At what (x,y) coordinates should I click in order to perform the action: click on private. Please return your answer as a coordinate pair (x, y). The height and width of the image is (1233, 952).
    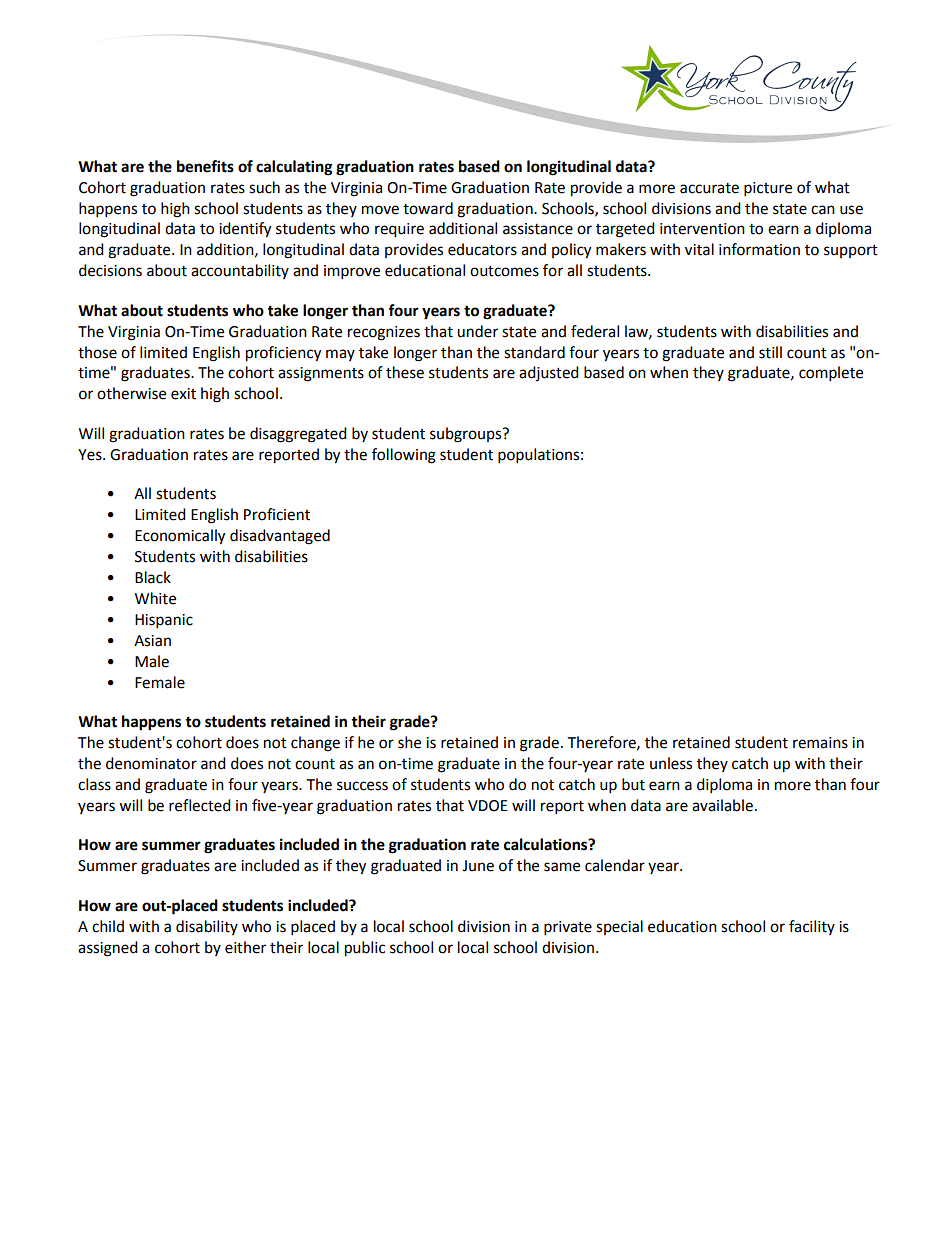
    Looking at the image, I should click on (568, 928).
